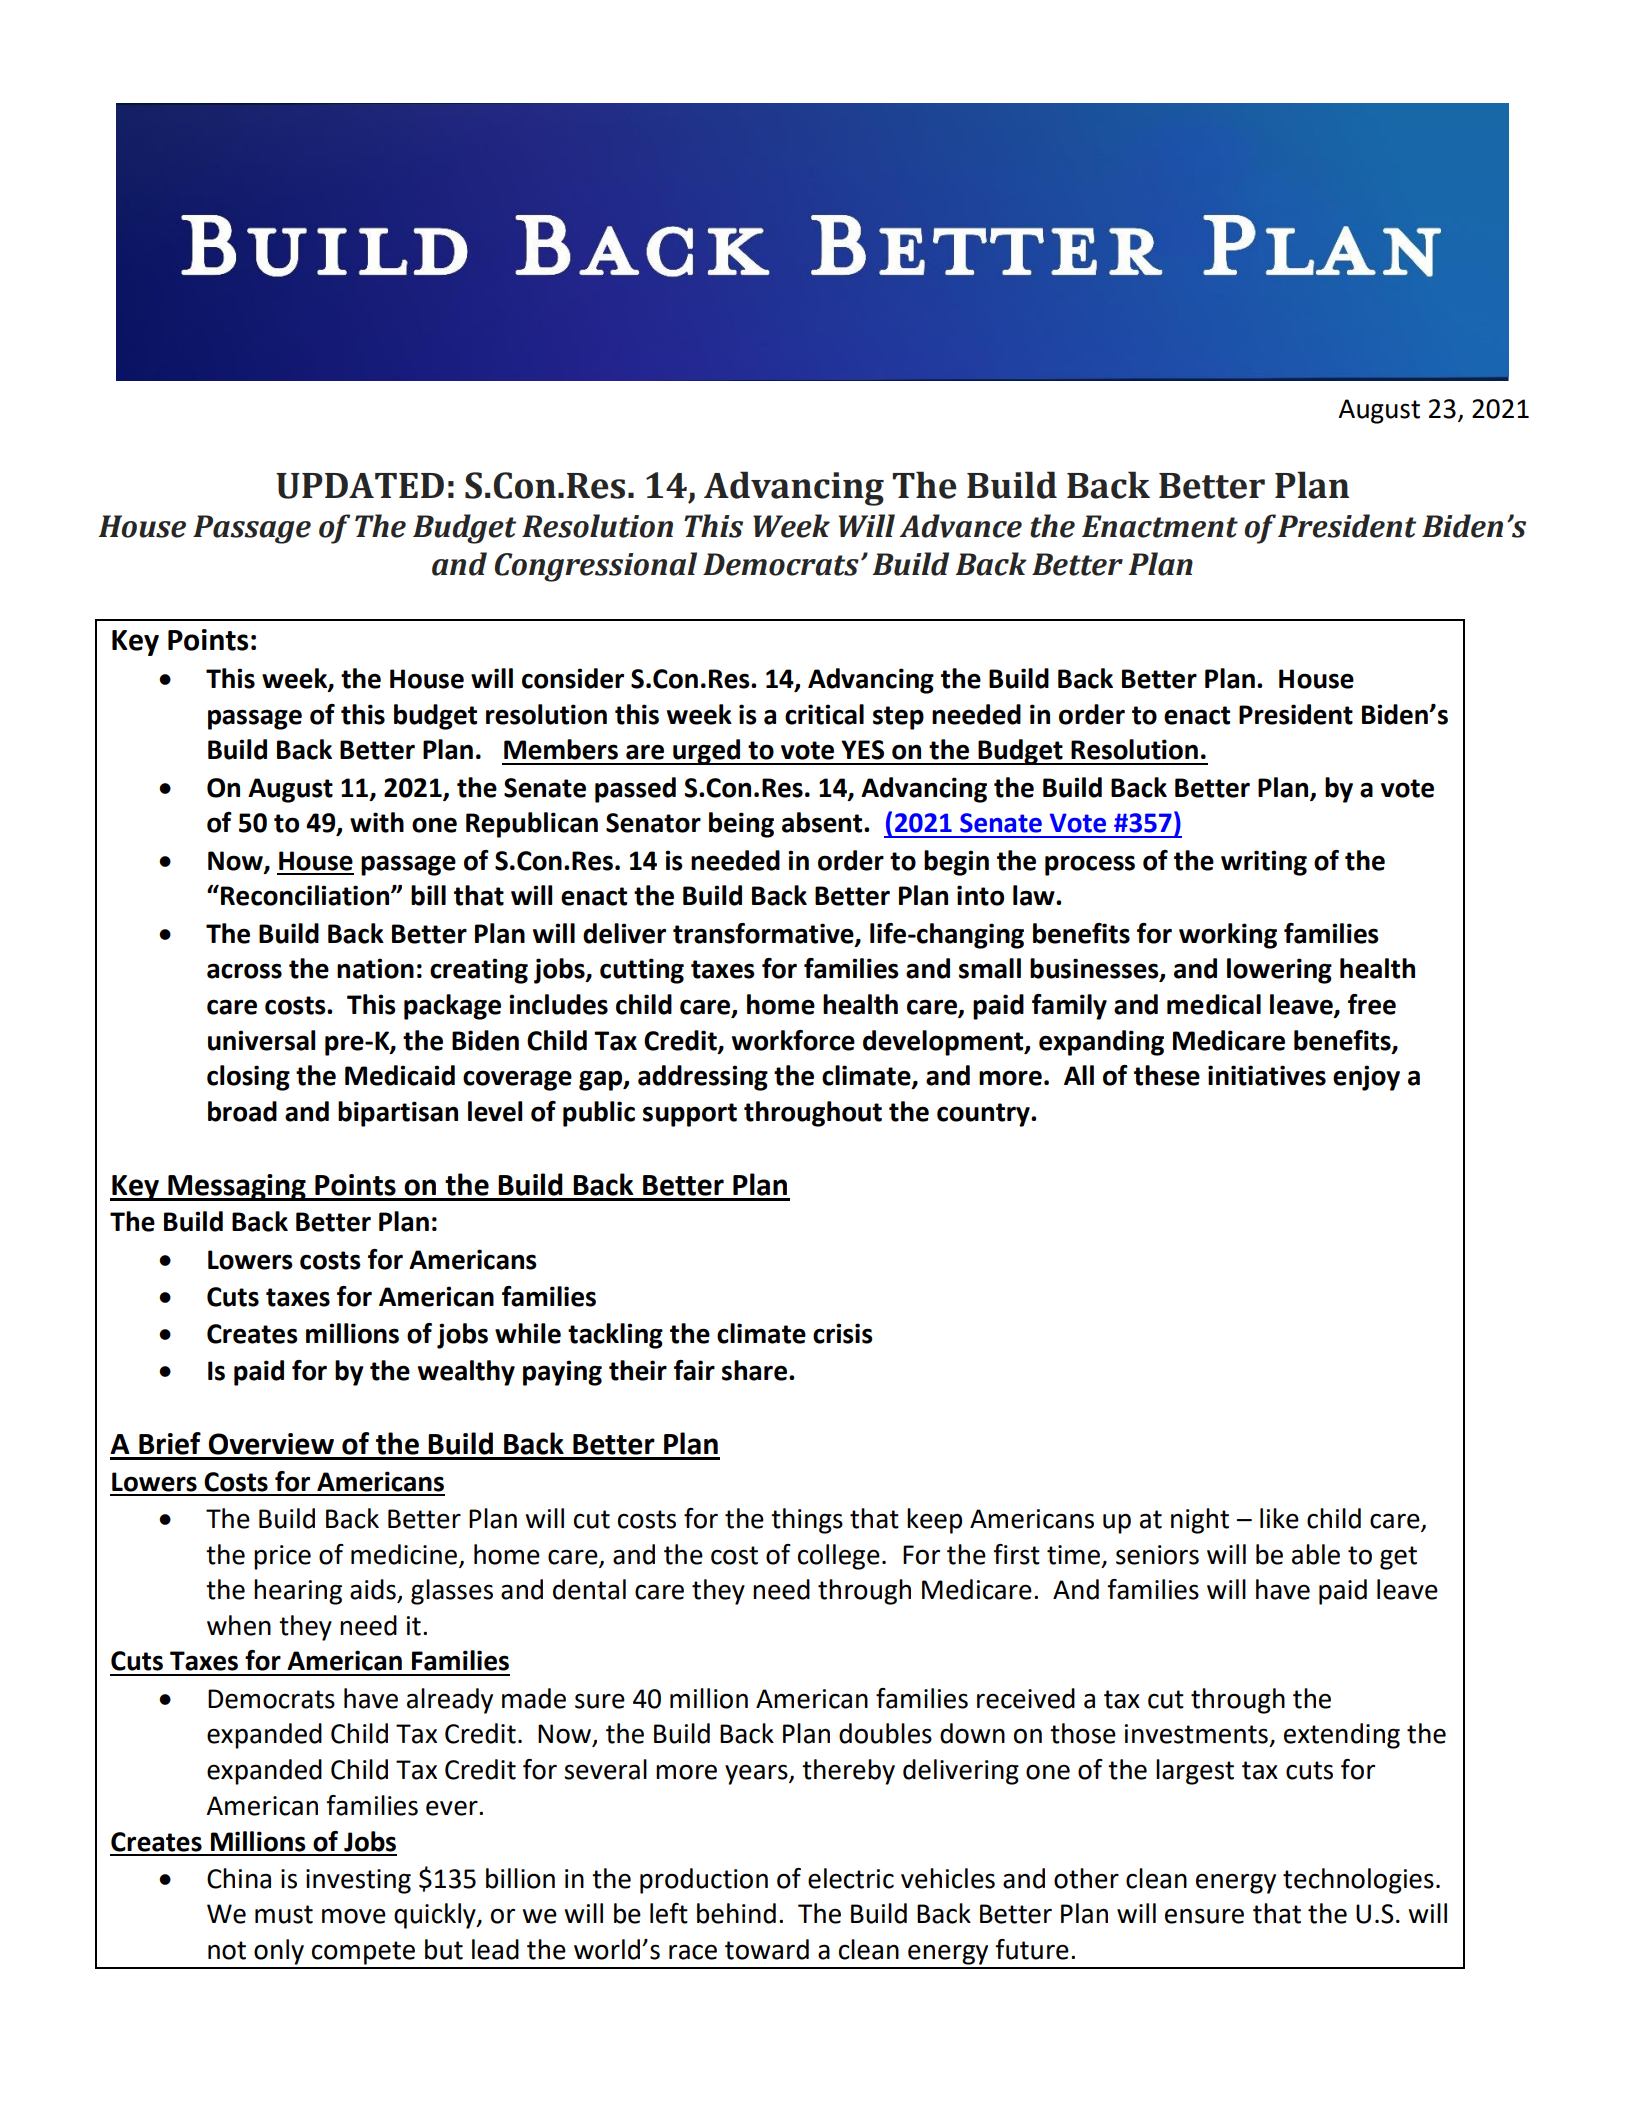  I want to click on Advance, so click(961, 526).
